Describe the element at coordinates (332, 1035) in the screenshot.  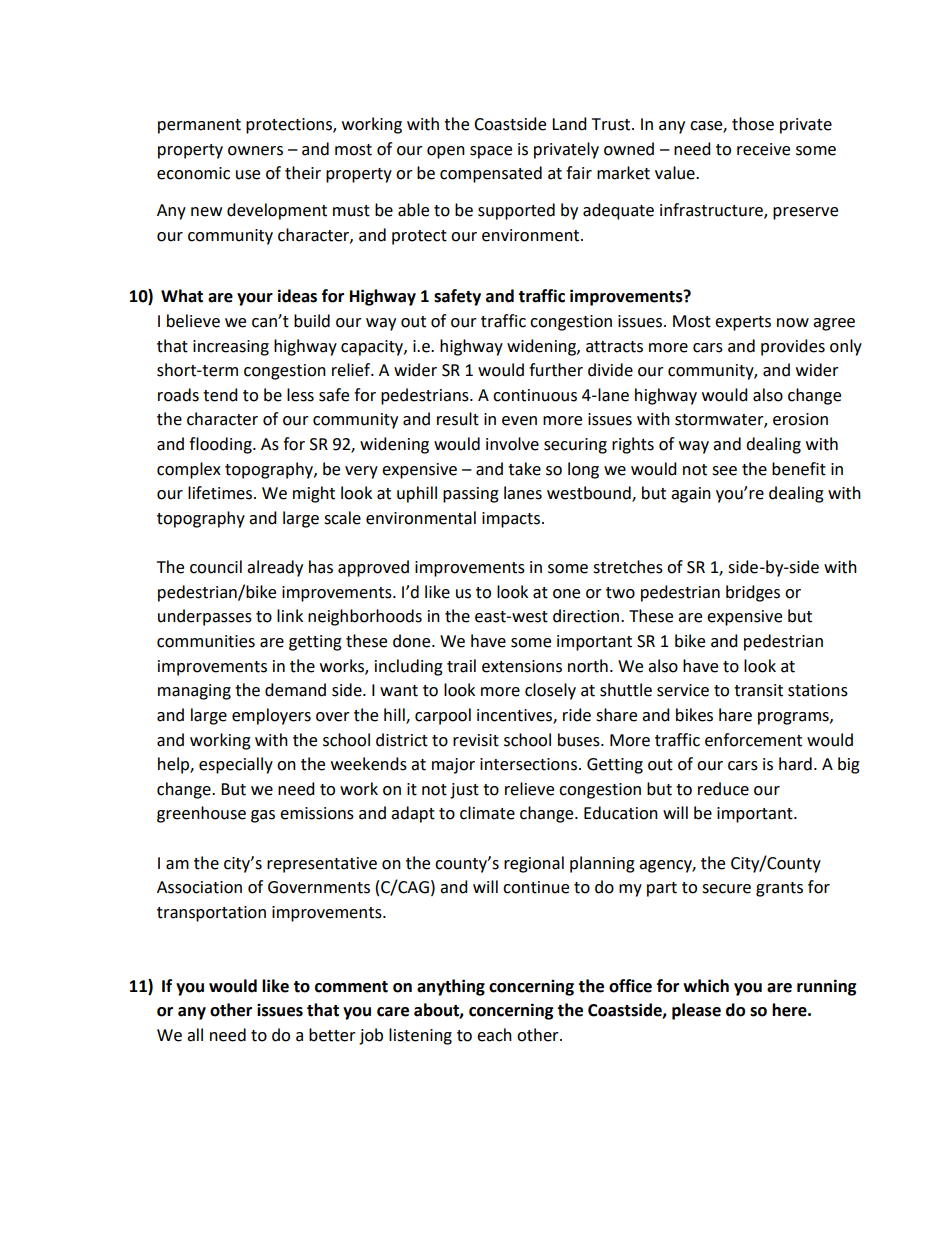
I see `better` at that location.
